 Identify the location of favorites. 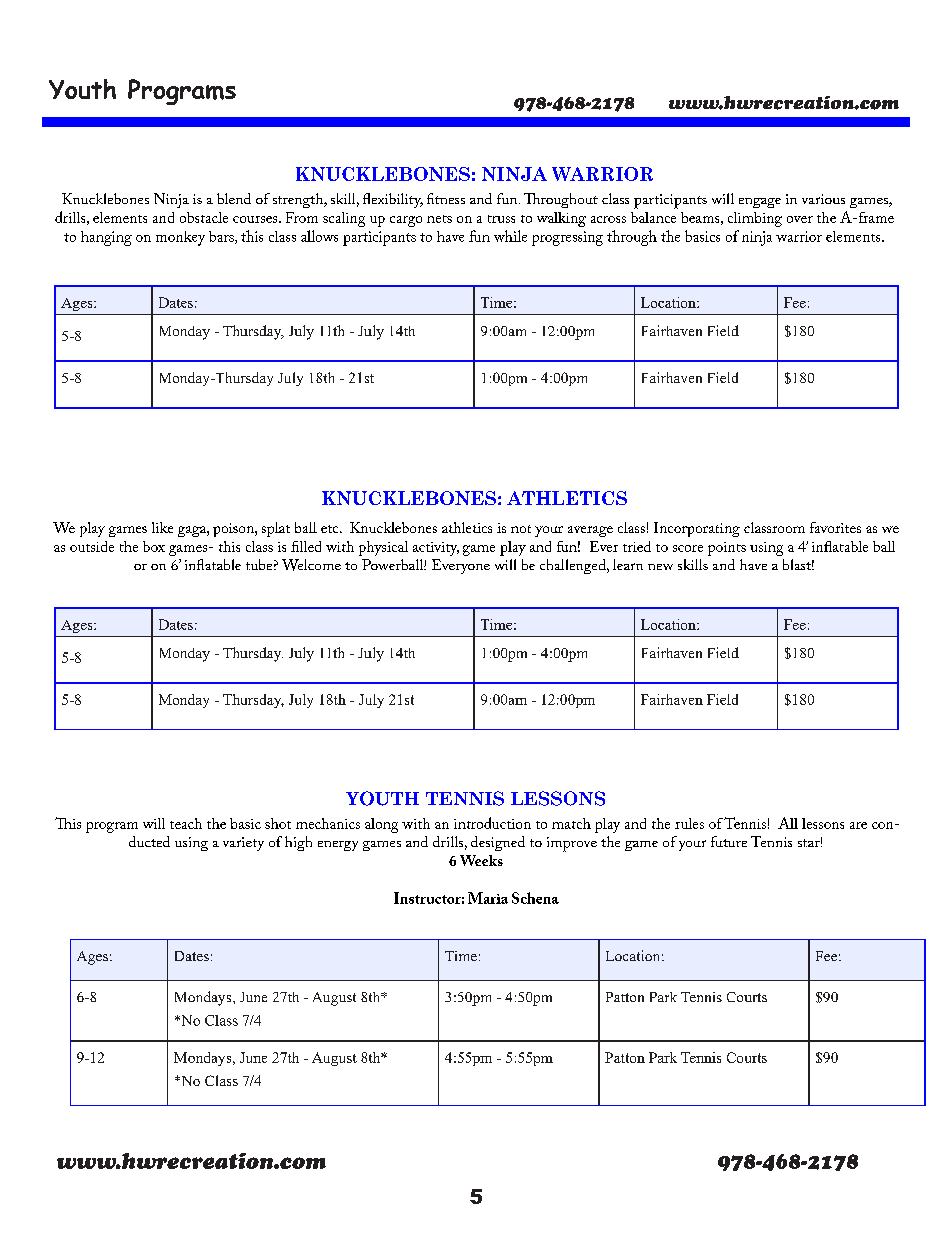
(835, 527).
